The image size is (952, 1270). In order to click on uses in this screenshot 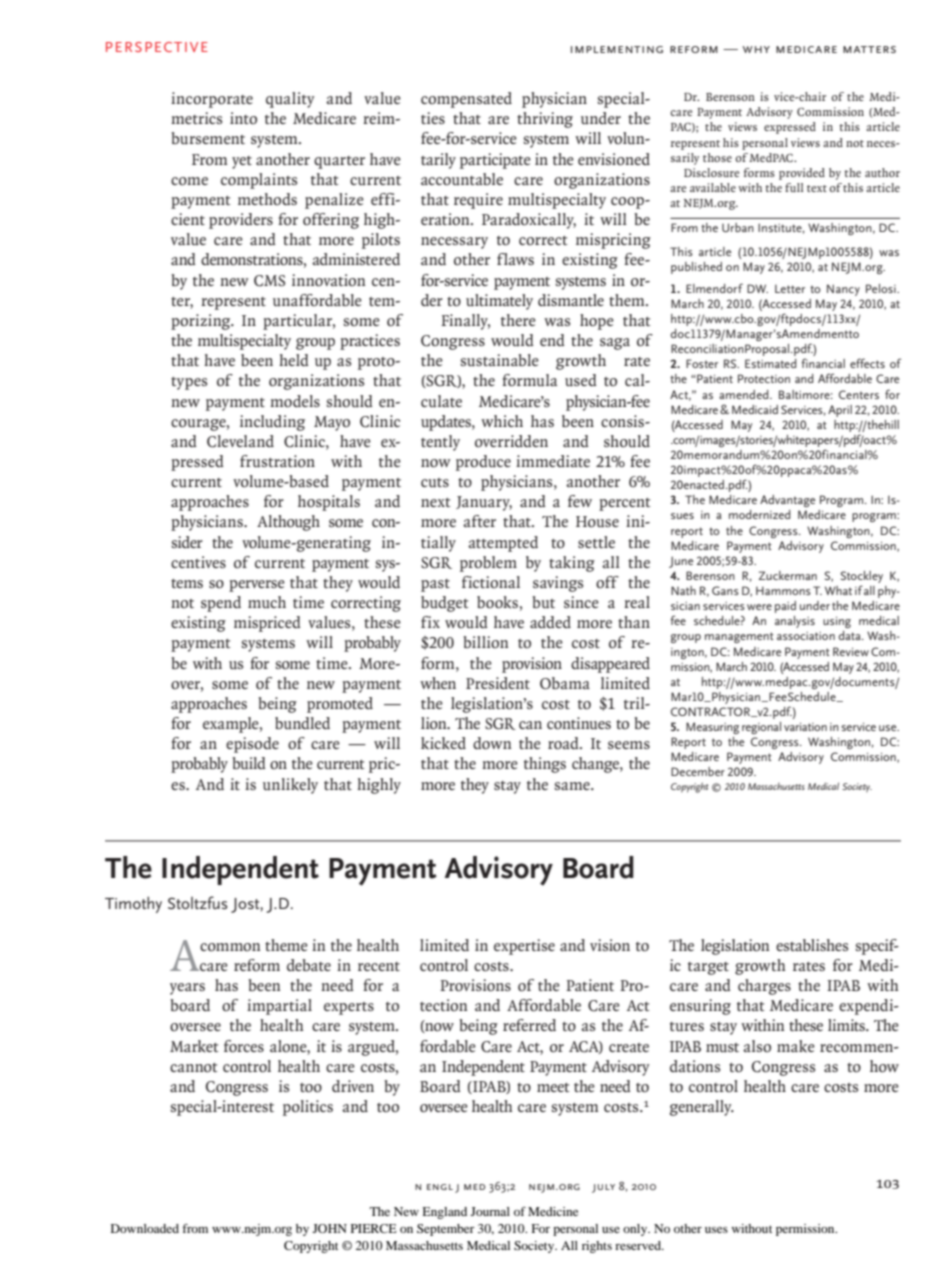, I will do `click(716, 1230)`.
